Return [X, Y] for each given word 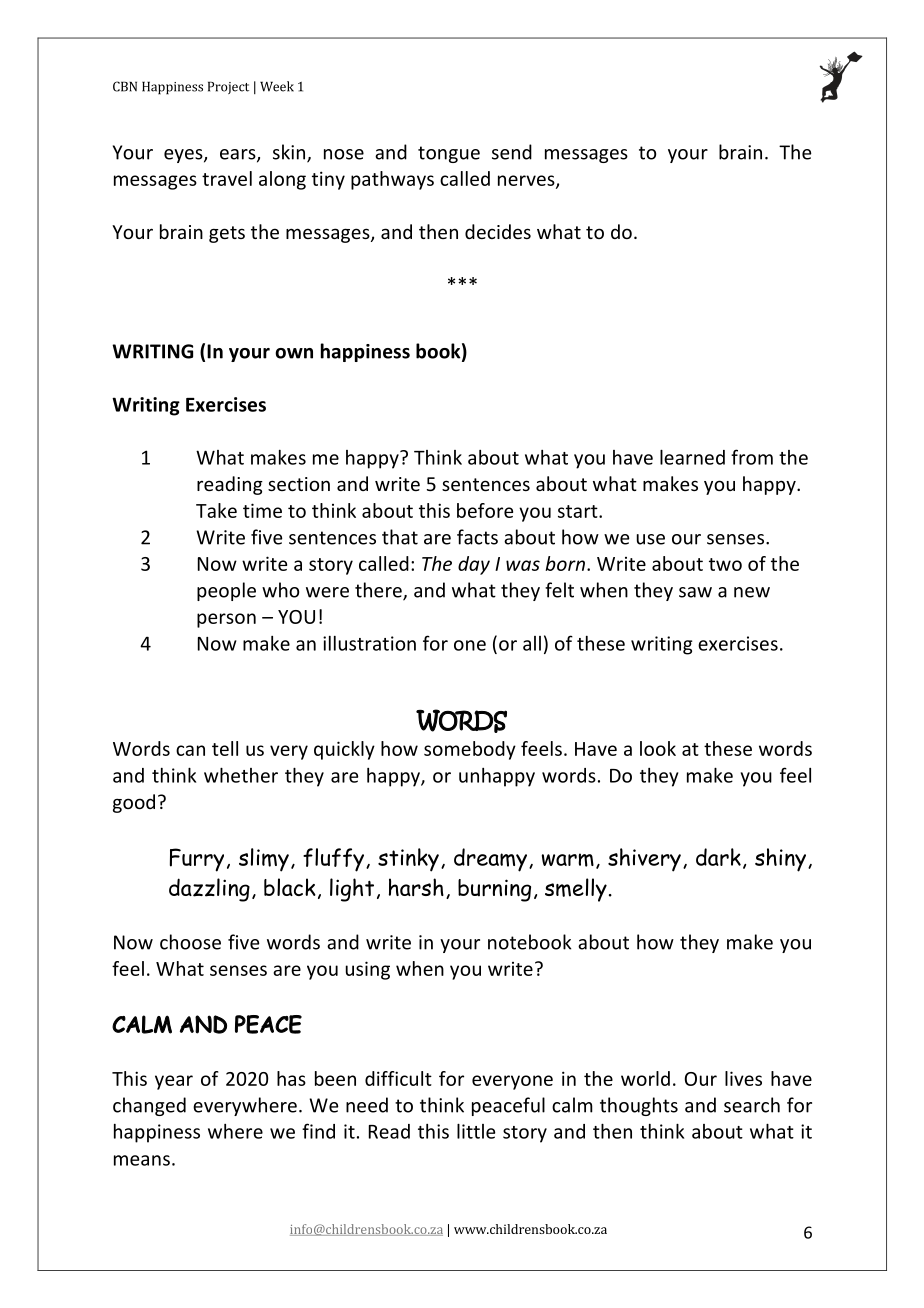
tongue [449, 154]
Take [216, 510]
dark [718, 857]
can [190, 750]
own [294, 353]
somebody [470, 750]
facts [477, 537]
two [725, 564]
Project [228, 87]
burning [494, 890]
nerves [527, 181]
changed [149, 1106]
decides [498, 231]
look [658, 748]
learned [692, 457]
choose [190, 942]
